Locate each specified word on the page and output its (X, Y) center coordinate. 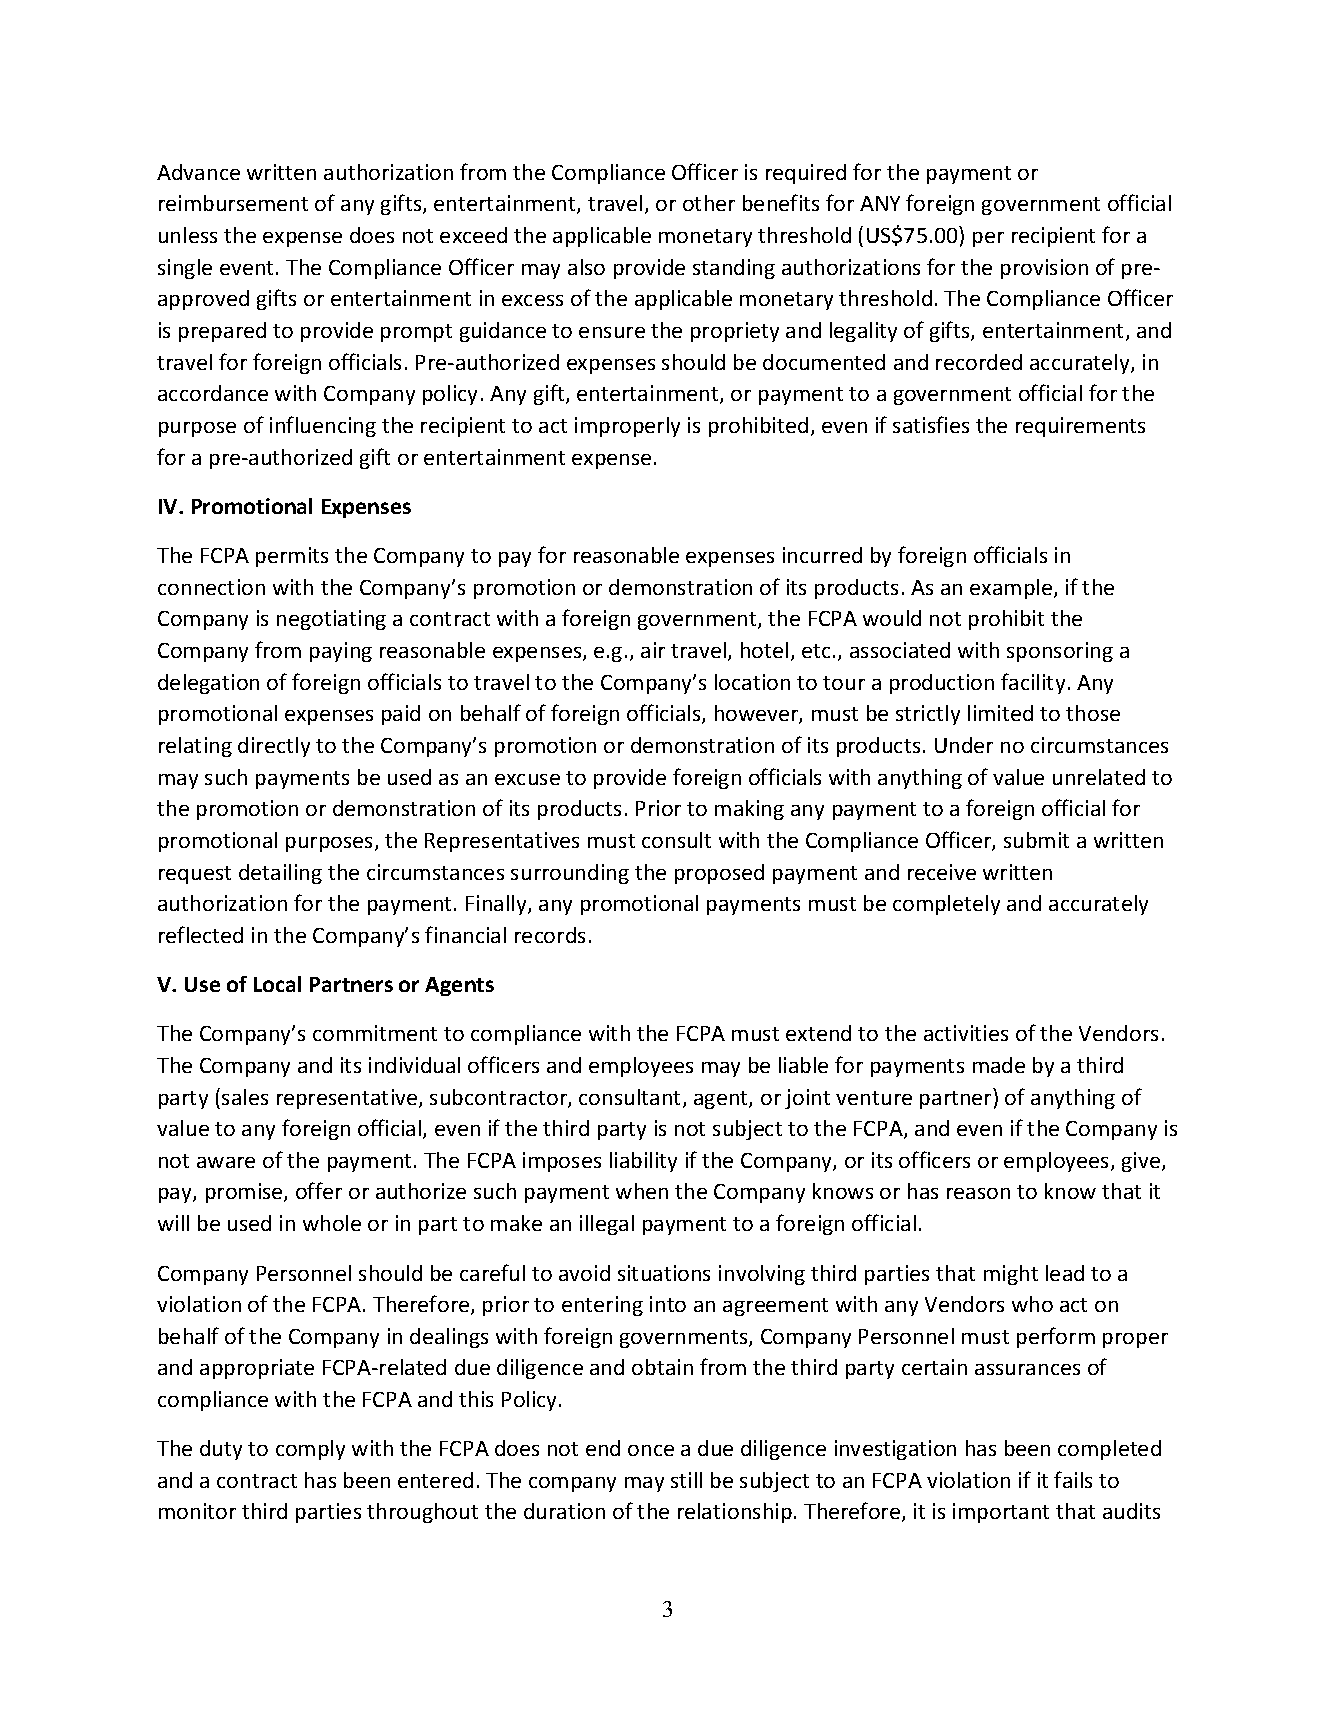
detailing (280, 874)
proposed (719, 874)
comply (310, 1450)
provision (1044, 269)
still (686, 1480)
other (709, 203)
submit (1036, 840)
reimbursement (233, 203)
